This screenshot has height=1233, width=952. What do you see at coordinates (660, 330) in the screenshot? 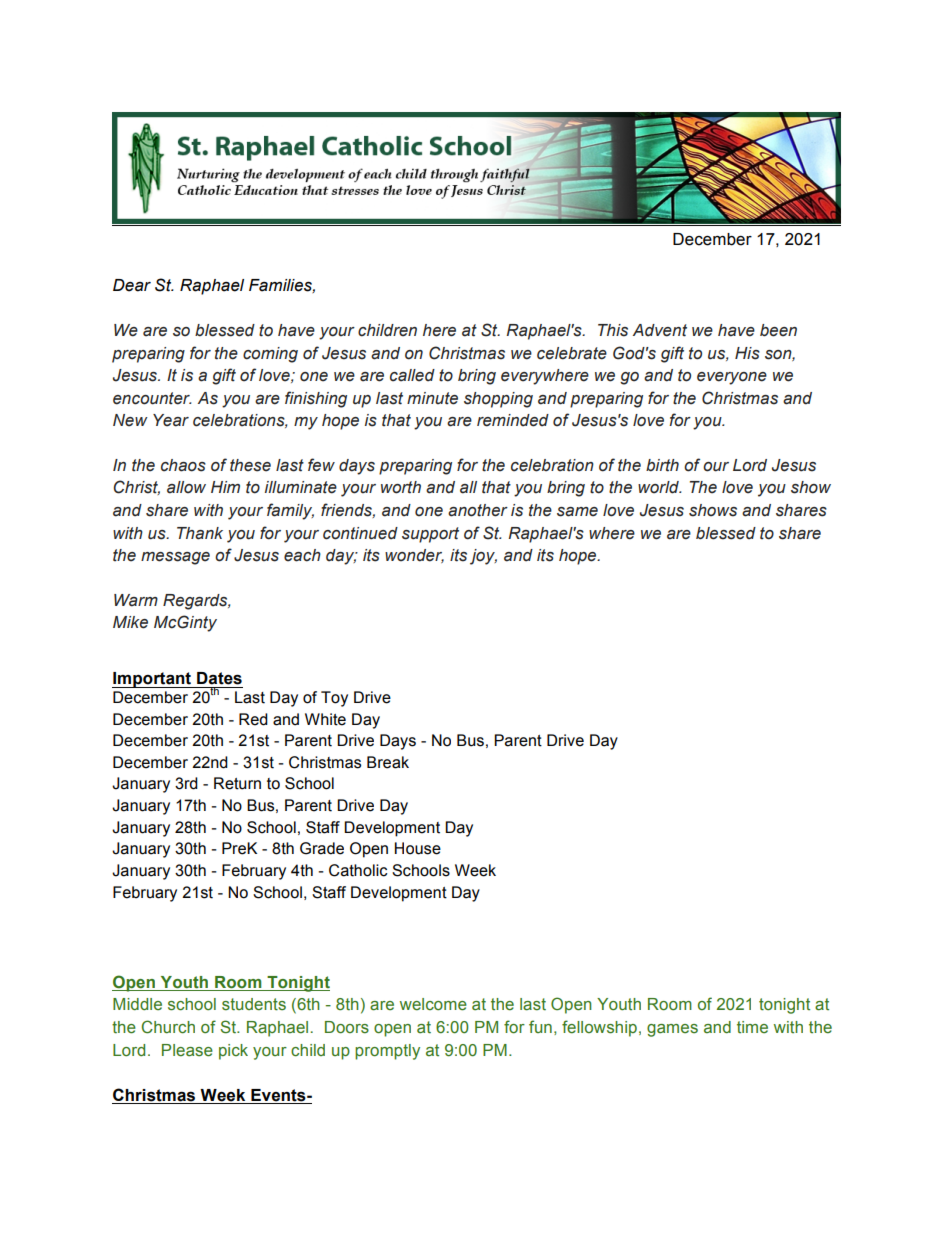
I see `Advent` at bounding box center [660, 330].
